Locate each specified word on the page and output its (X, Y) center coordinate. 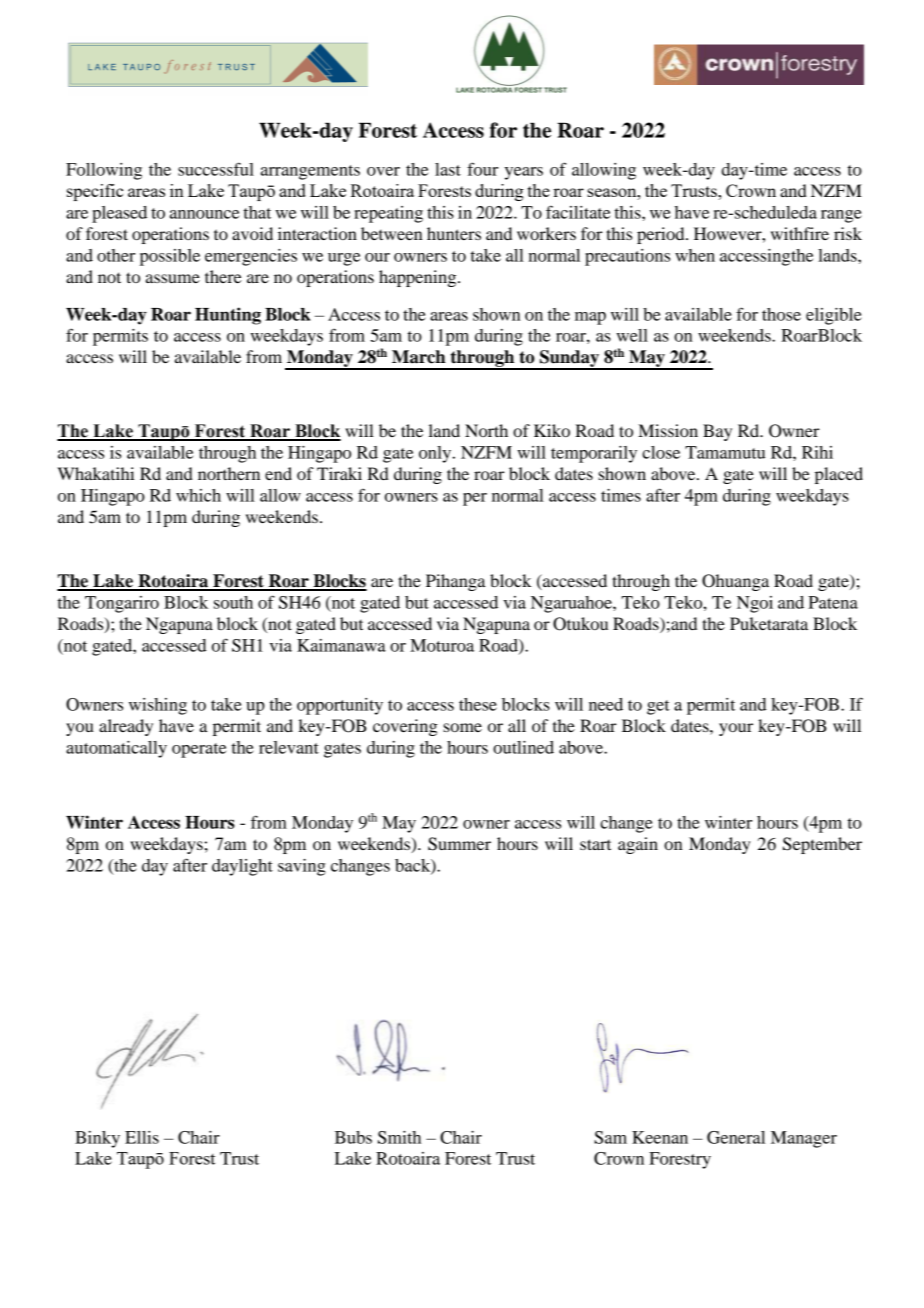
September (822, 845)
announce (204, 214)
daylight (242, 867)
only (436, 454)
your (736, 729)
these (478, 704)
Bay (717, 432)
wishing (158, 706)
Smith (399, 1137)
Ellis (142, 1137)
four (482, 169)
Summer (459, 844)
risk (848, 233)
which (198, 495)
